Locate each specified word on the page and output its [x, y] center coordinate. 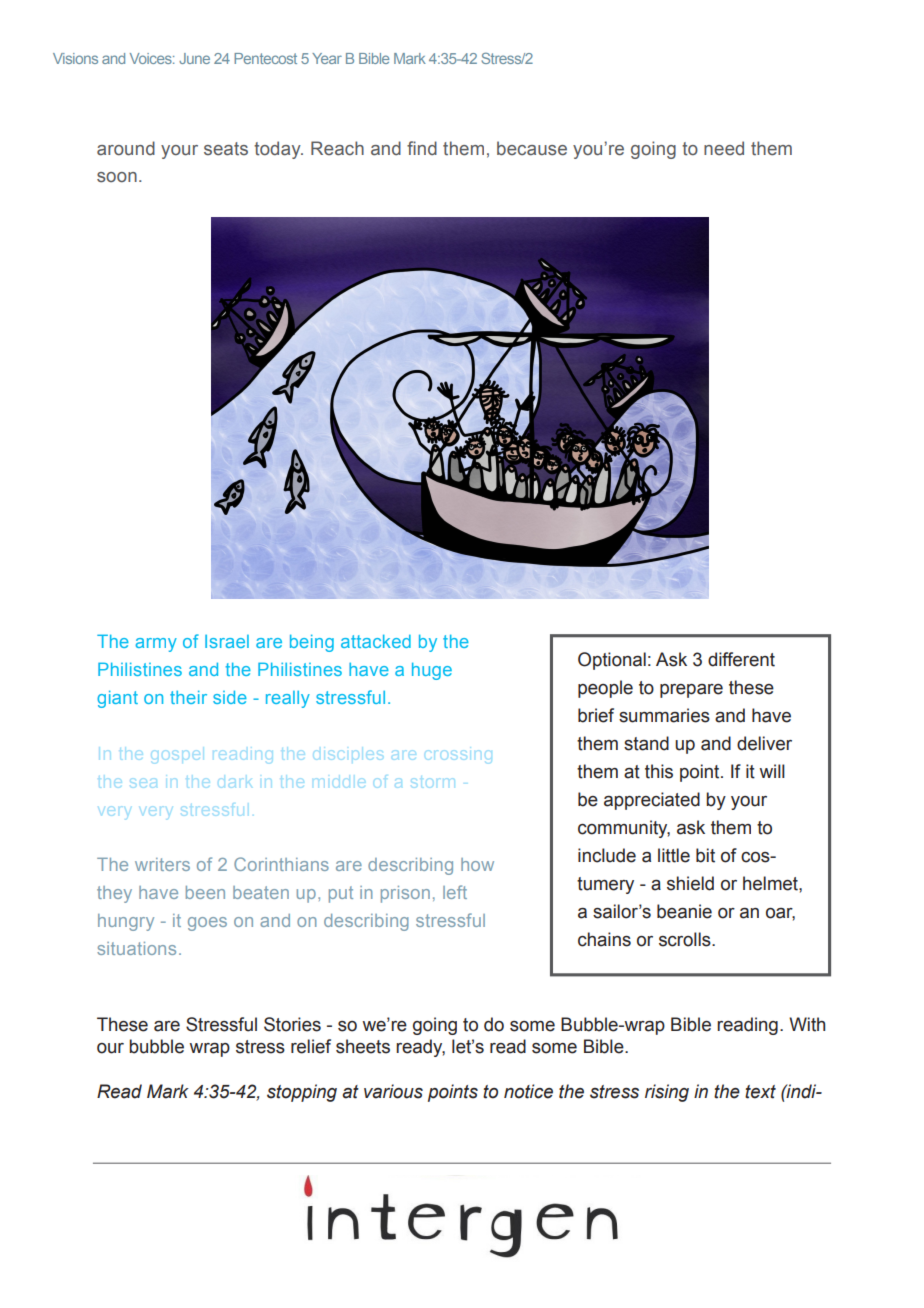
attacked [376, 641]
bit [705, 855]
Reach [337, 148]
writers [162, 864]
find [422, 148]
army [156, 645]
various [393, 1091]
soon [117, 177]
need [724, 148]
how [477, 864]
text [760, 1092]
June [194, 58]
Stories [292, 1024]
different [741, 659]
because [532, 148]
